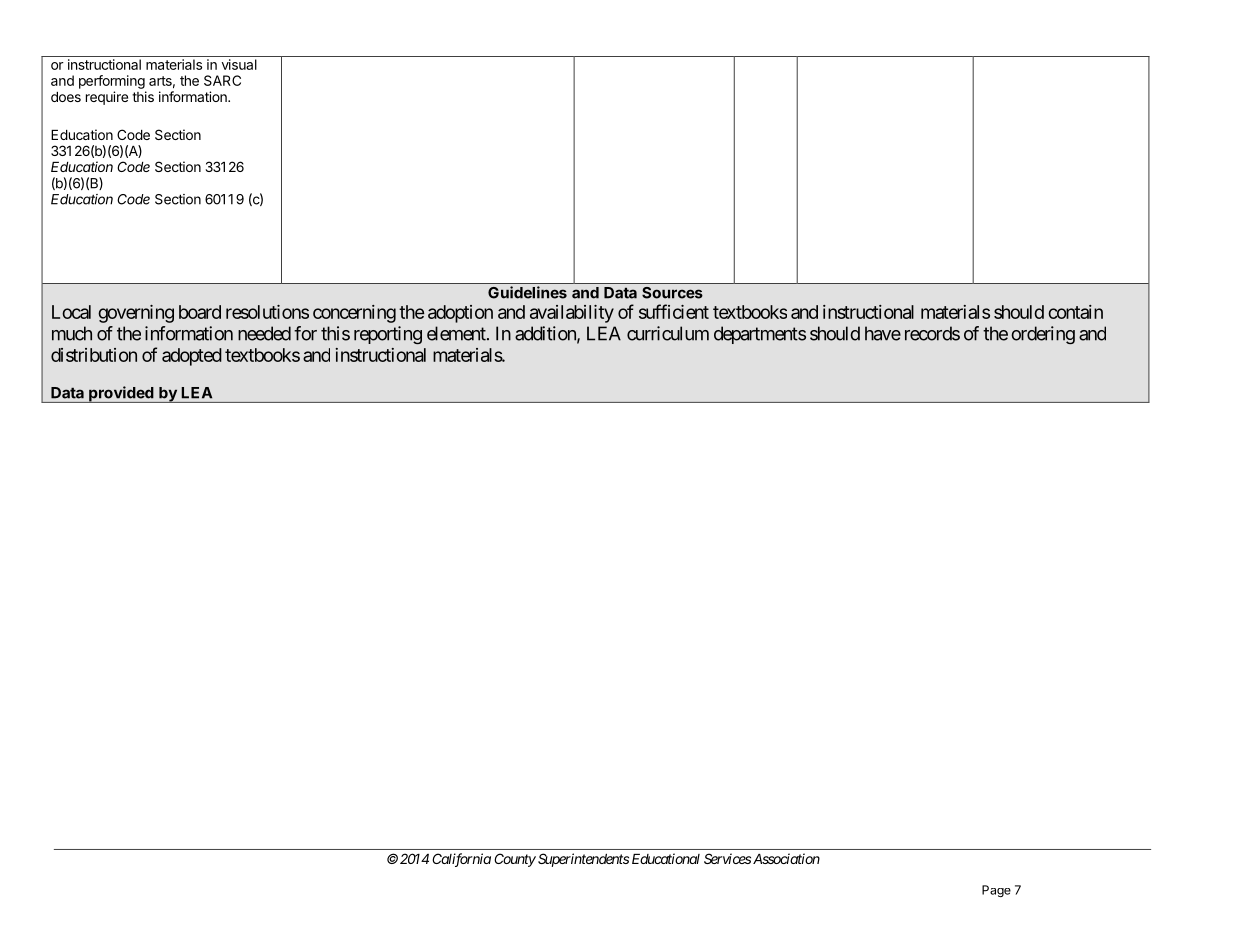 This document has height=952, width=1233. What do you see at coordinates (121, 394) in the document?
I see `provided` at bounding box center [121, 394].
